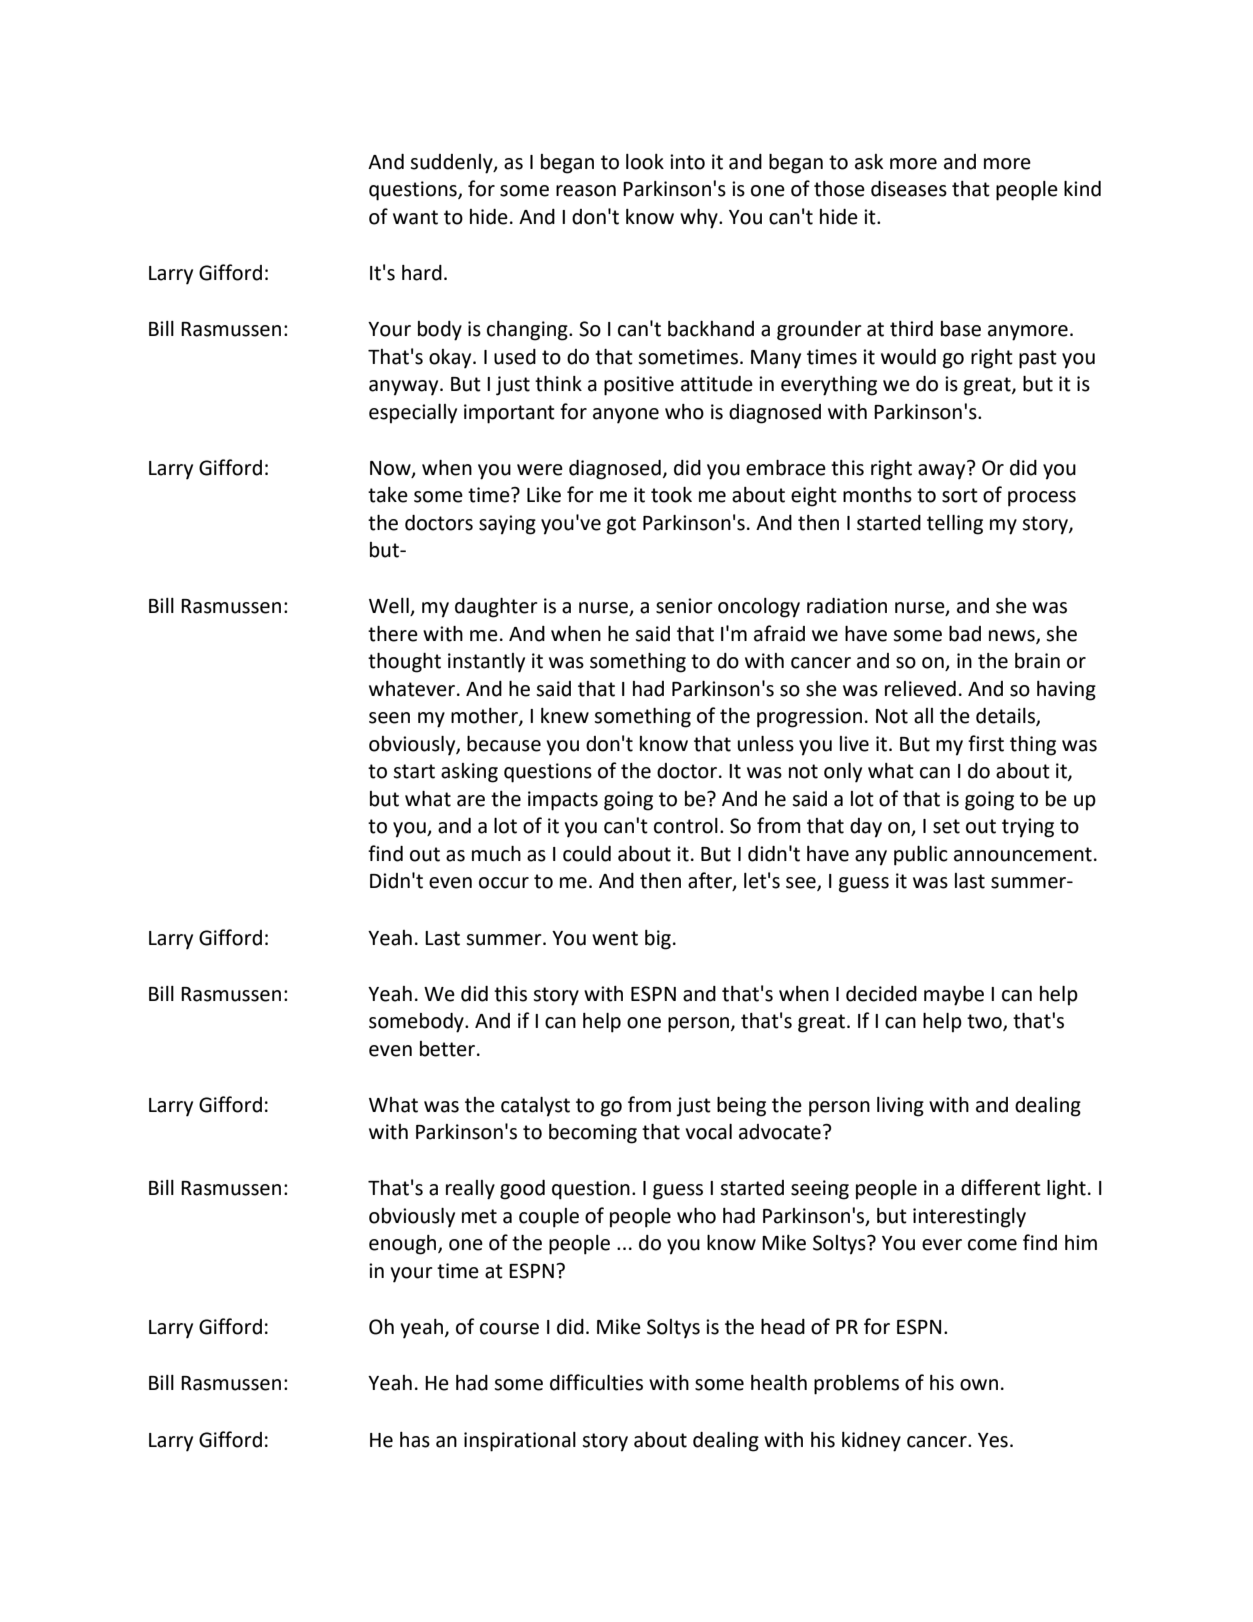  Describe the element at coordinates (1082, 189) in the page. I see `kind` at that location.
